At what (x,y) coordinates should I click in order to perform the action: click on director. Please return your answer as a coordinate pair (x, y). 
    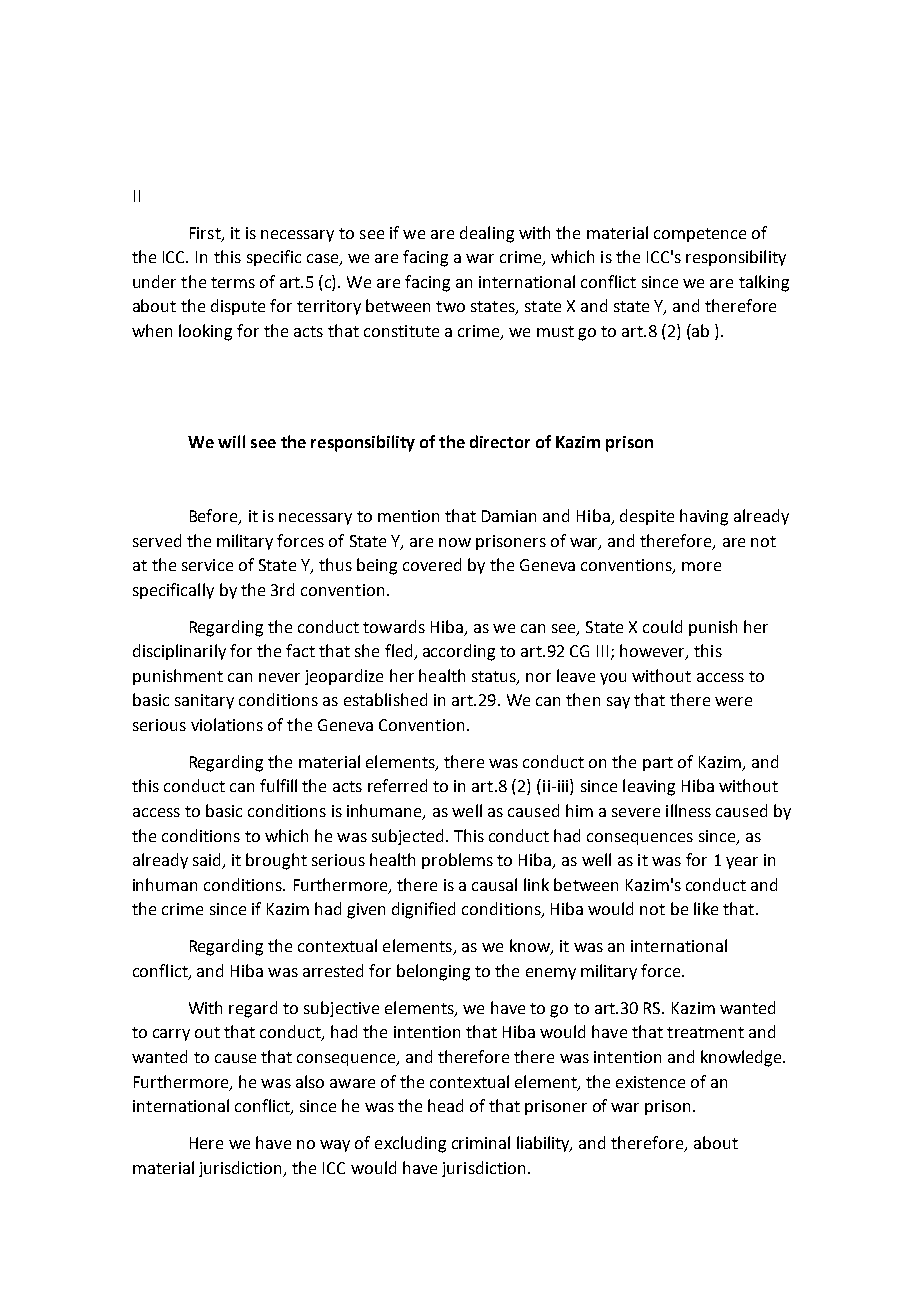
    Looking at the image, I should click on (500, 441).
